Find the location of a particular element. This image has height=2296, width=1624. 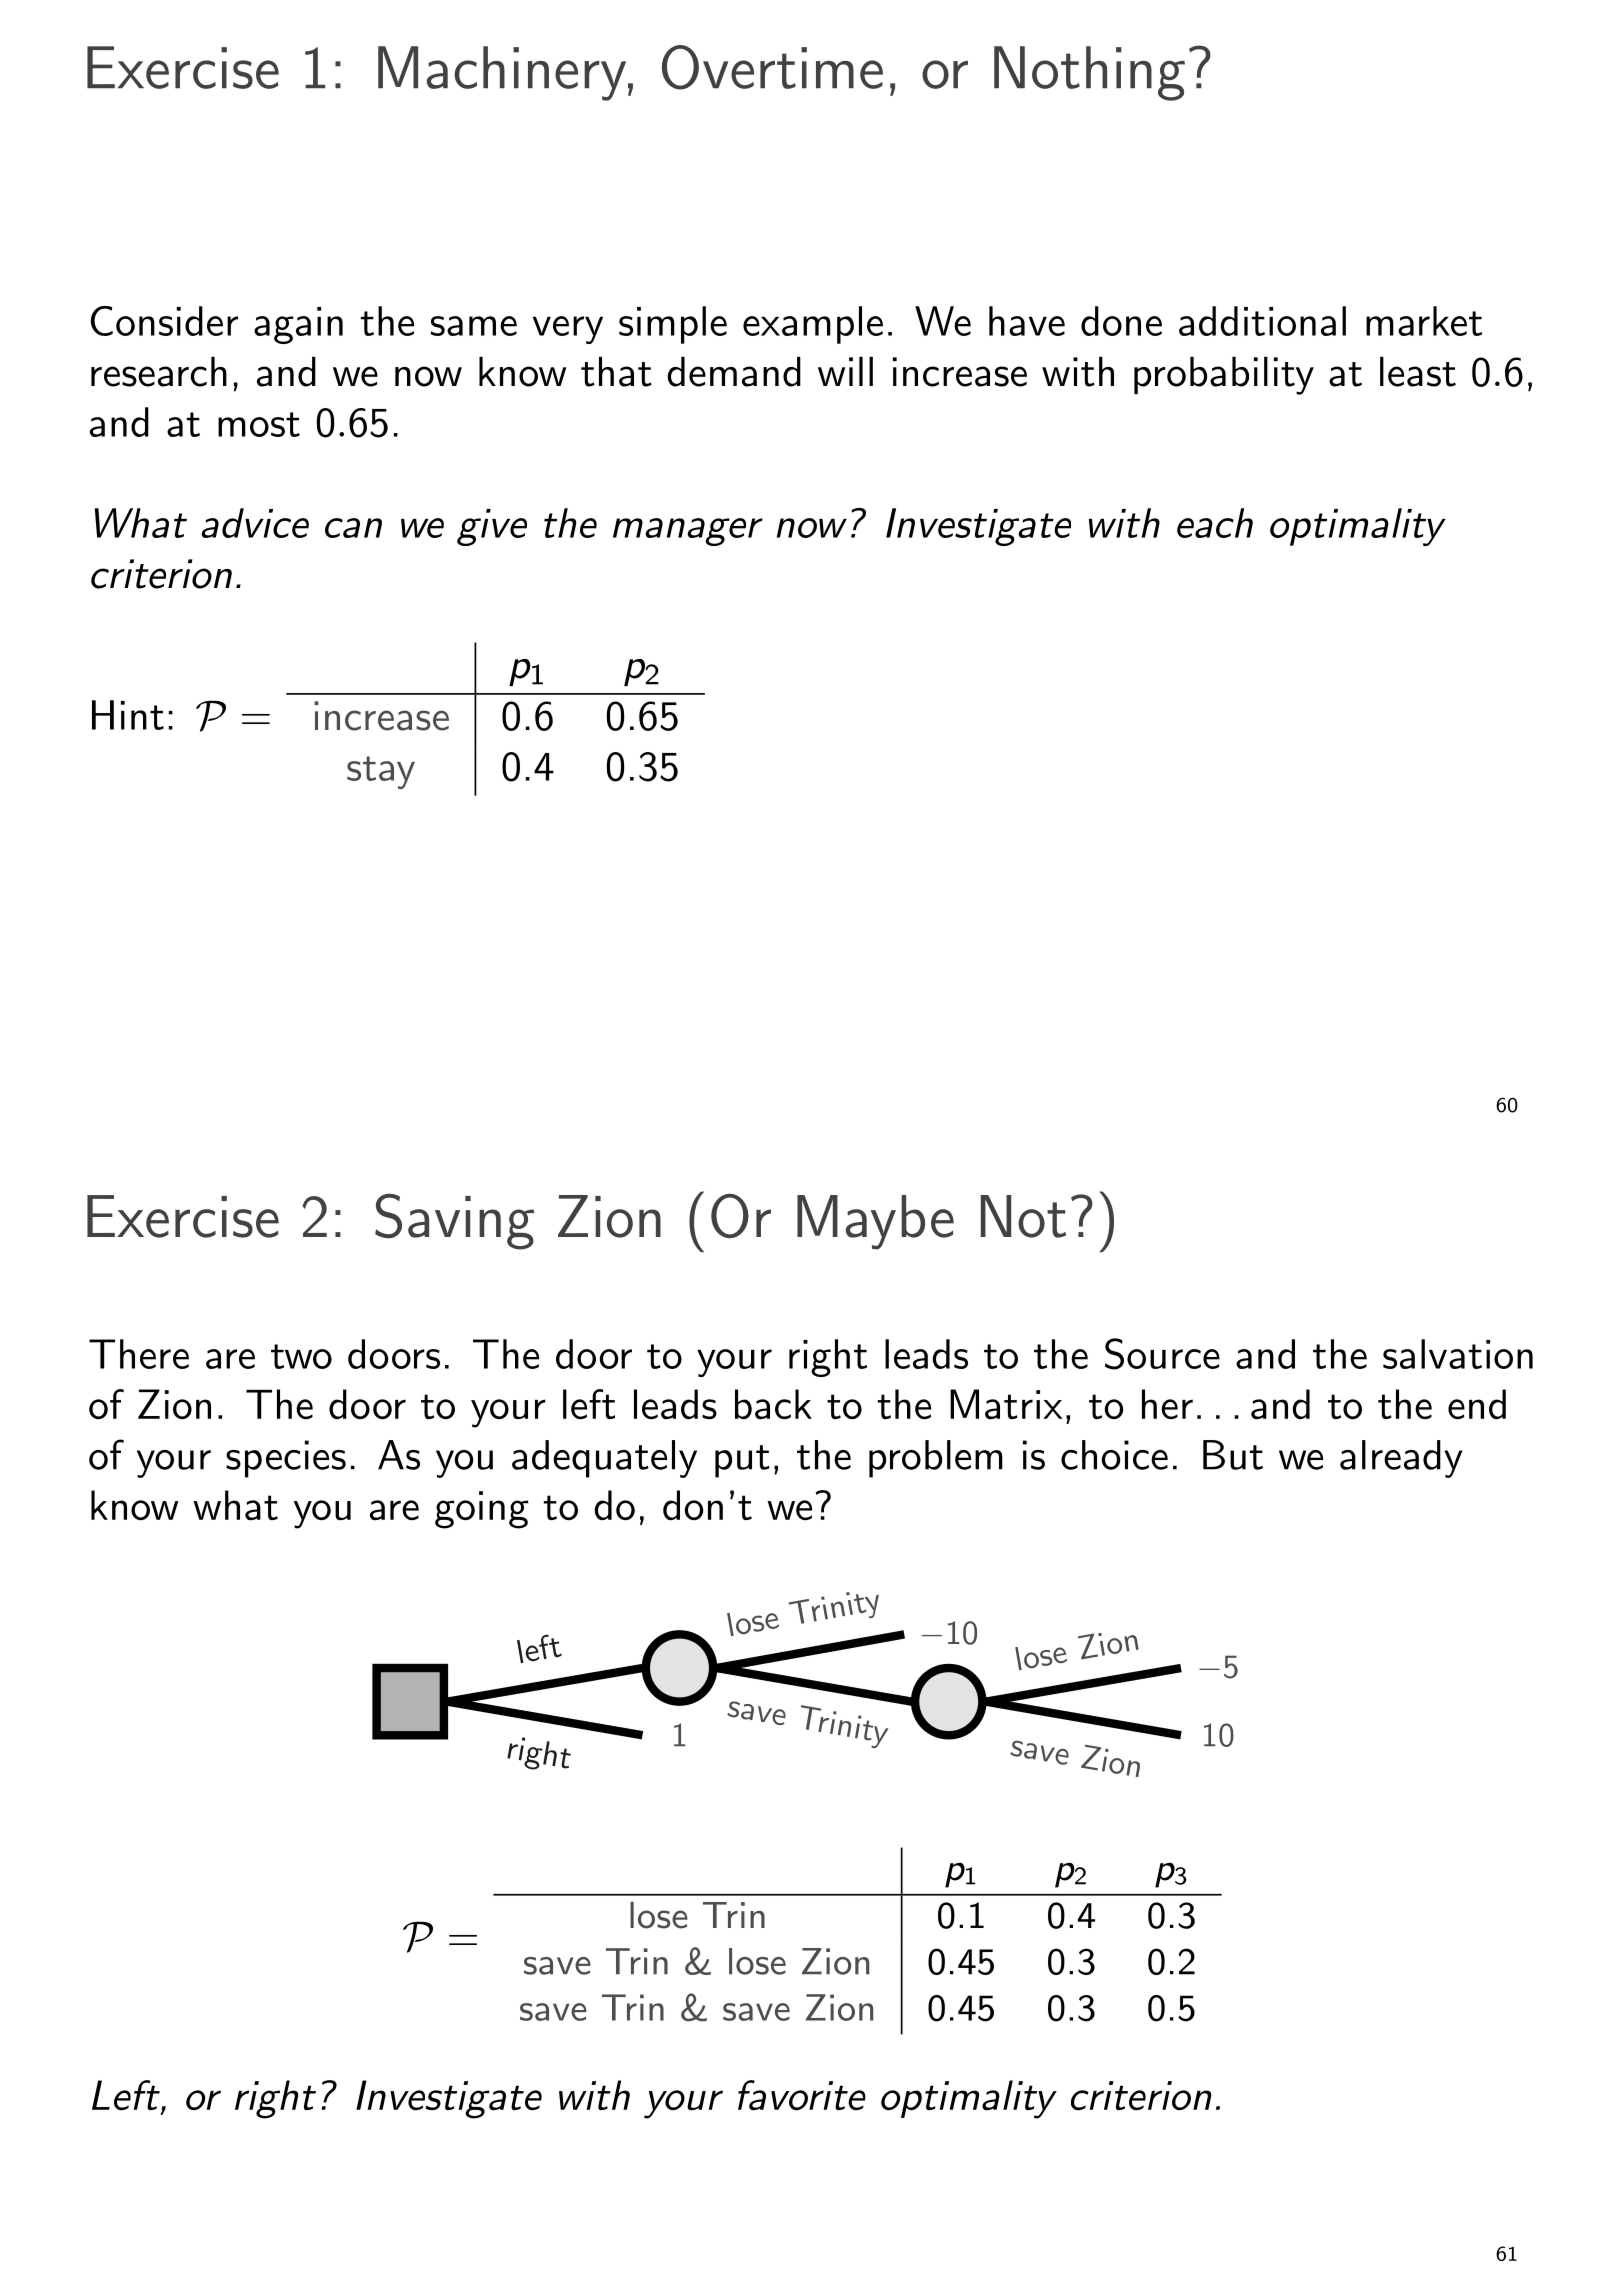

advice is located at coordinates (255, 523).
